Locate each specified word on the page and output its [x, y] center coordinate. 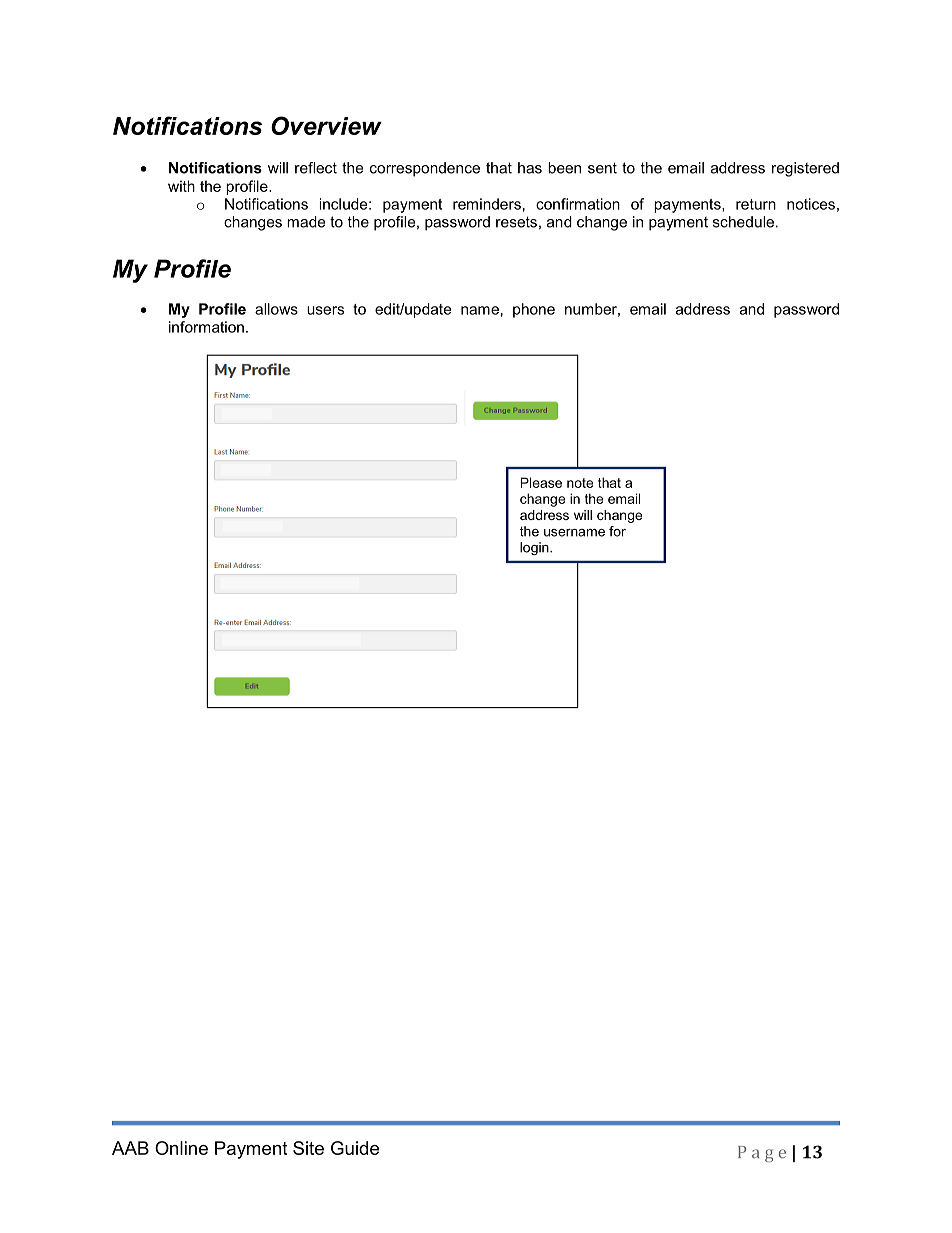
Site [308, 1148]
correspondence [425, 169]
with [181, 186]
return [756, 204]
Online [181, 1148]
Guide [355, 1148]
